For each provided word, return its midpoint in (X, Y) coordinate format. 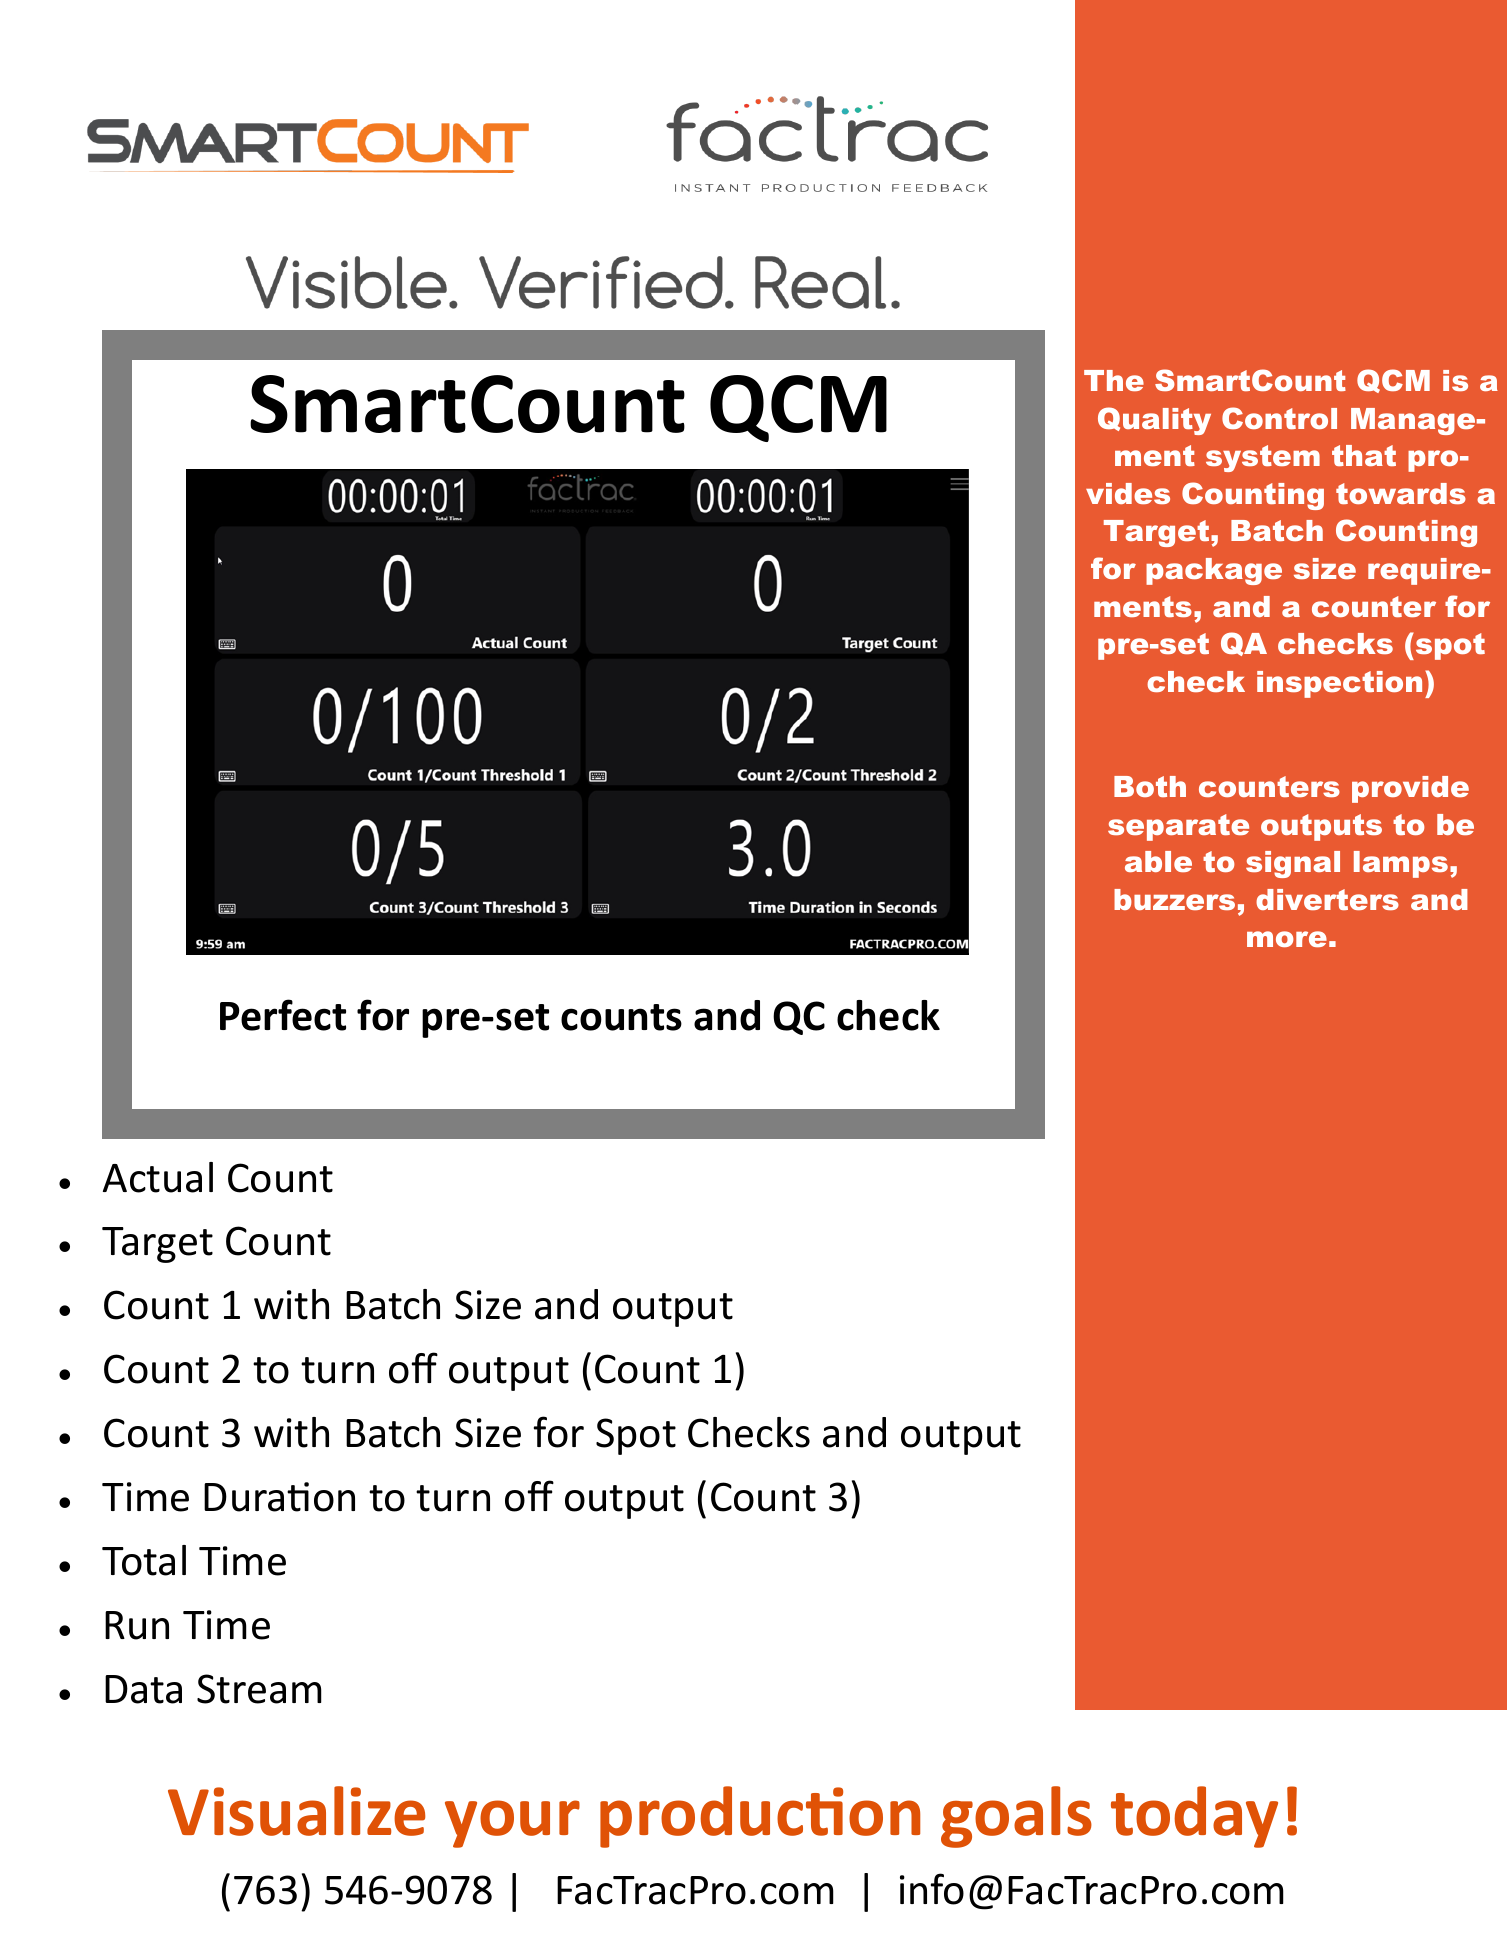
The (1114, 380)
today (1194, 1817)
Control (1279, 418)
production (760, 1817)
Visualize (296, 1811)
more (1287, 939)
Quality (1154, 421)
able (1158, 861)
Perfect (283, 1015)
